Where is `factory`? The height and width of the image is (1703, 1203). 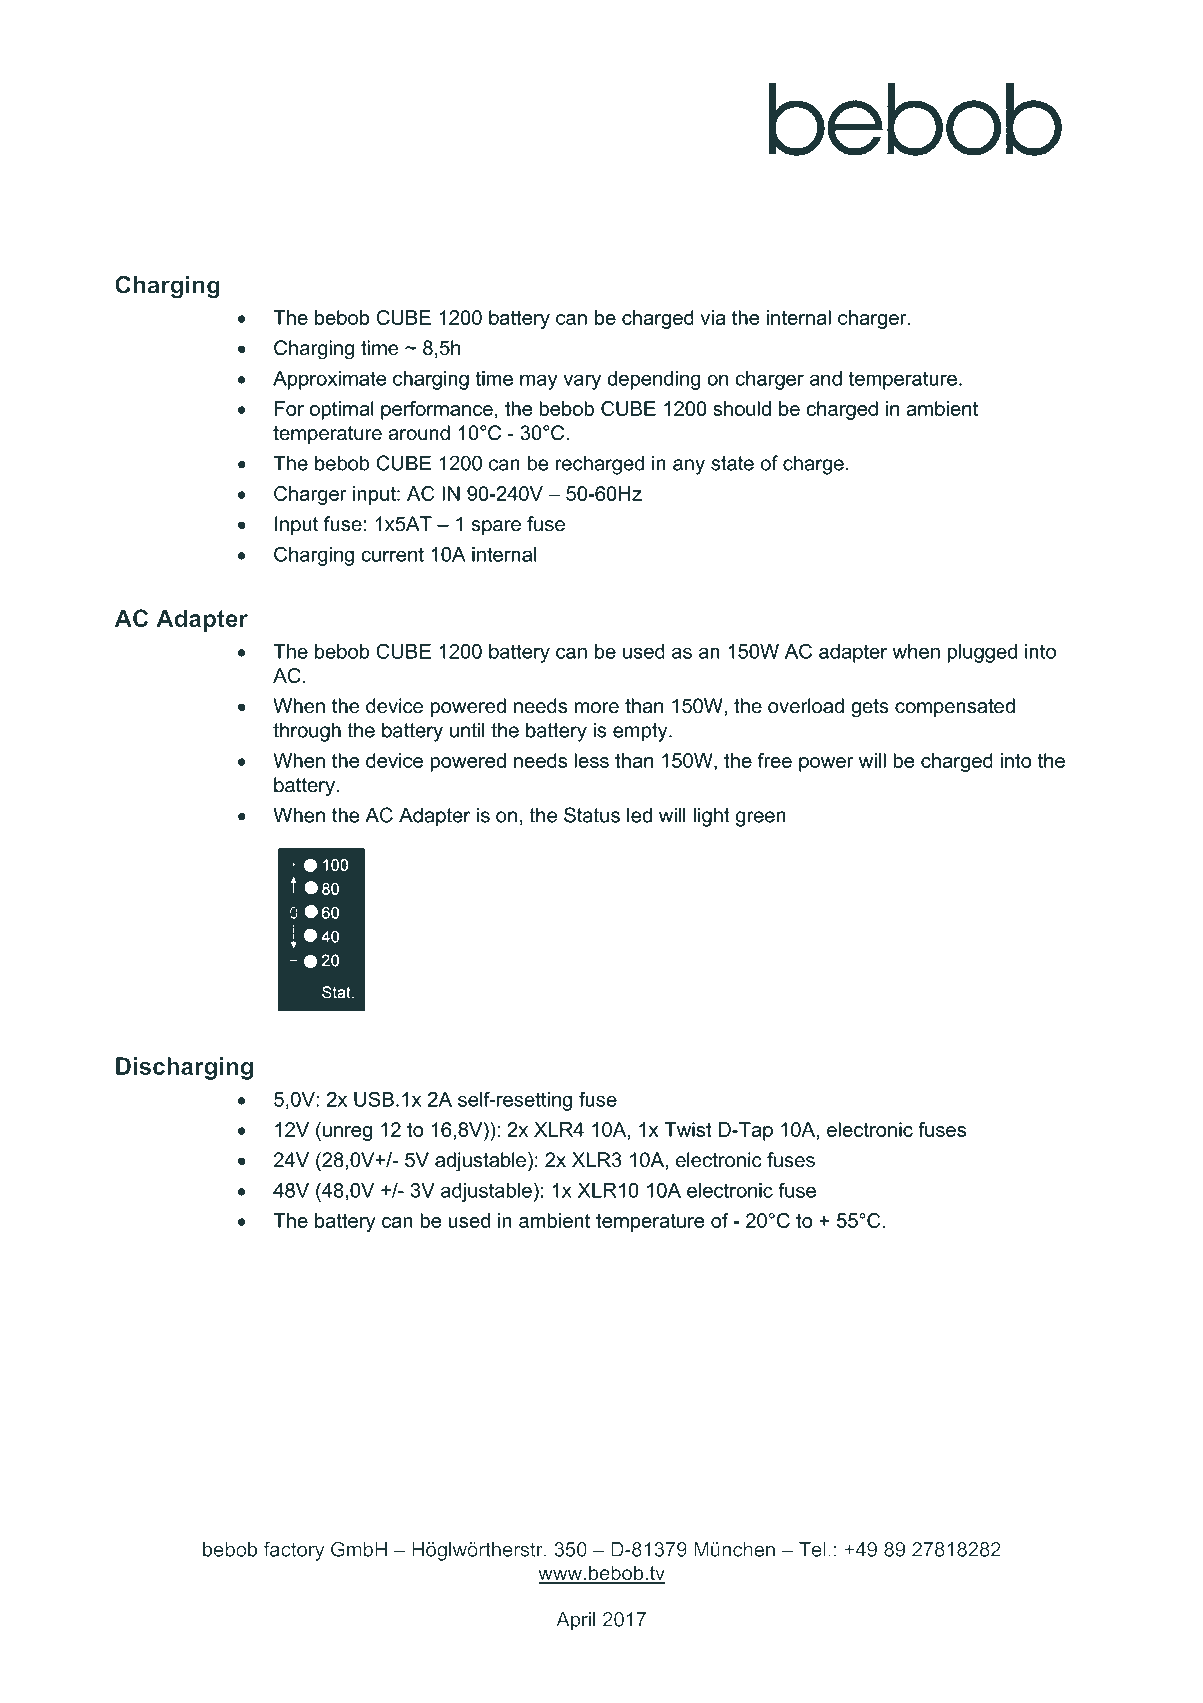
factory is located at coordinates (294, 1551).
